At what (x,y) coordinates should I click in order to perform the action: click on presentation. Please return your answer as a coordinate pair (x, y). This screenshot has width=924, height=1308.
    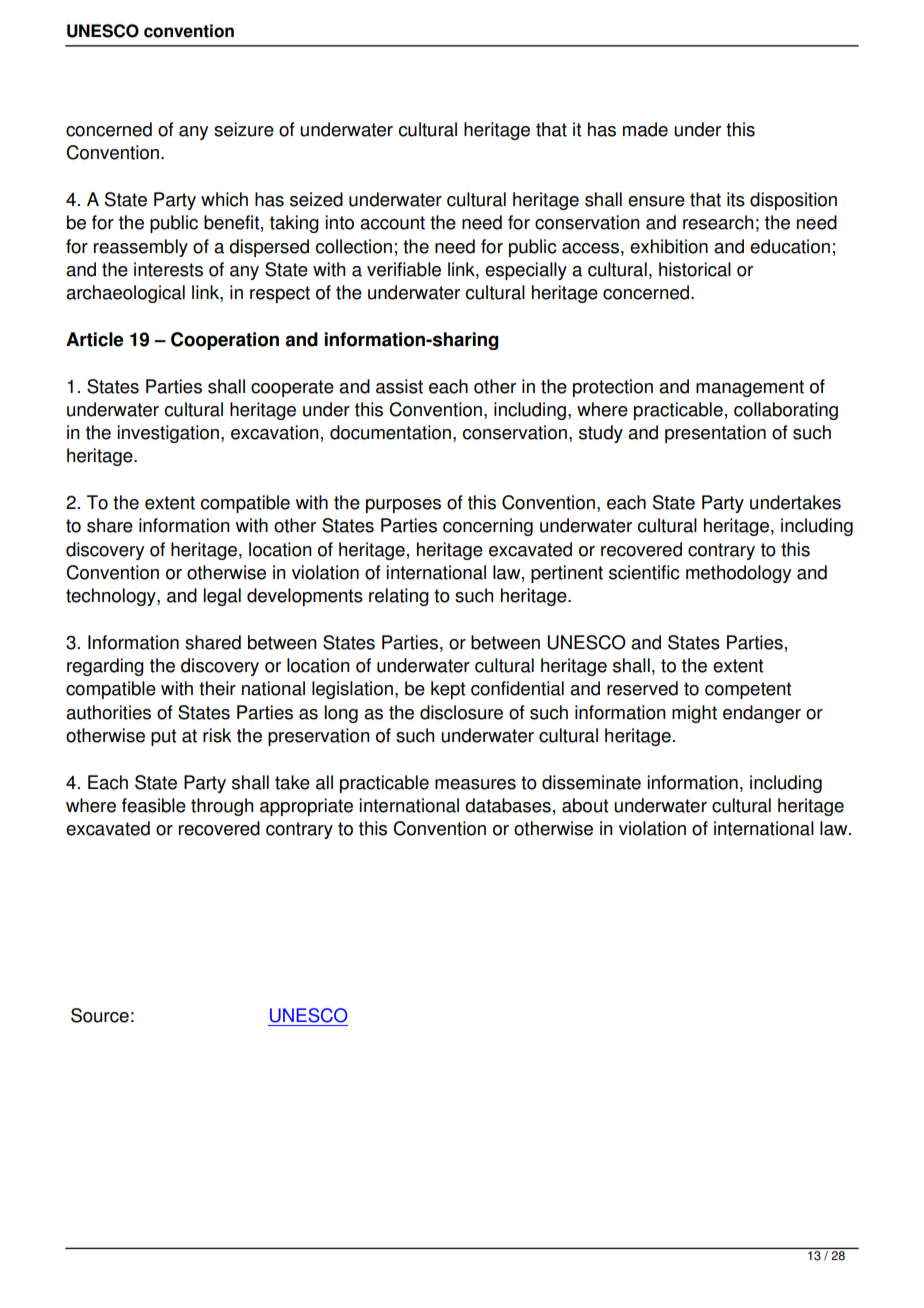
    Looking at the image, I should click on (715, 434).
